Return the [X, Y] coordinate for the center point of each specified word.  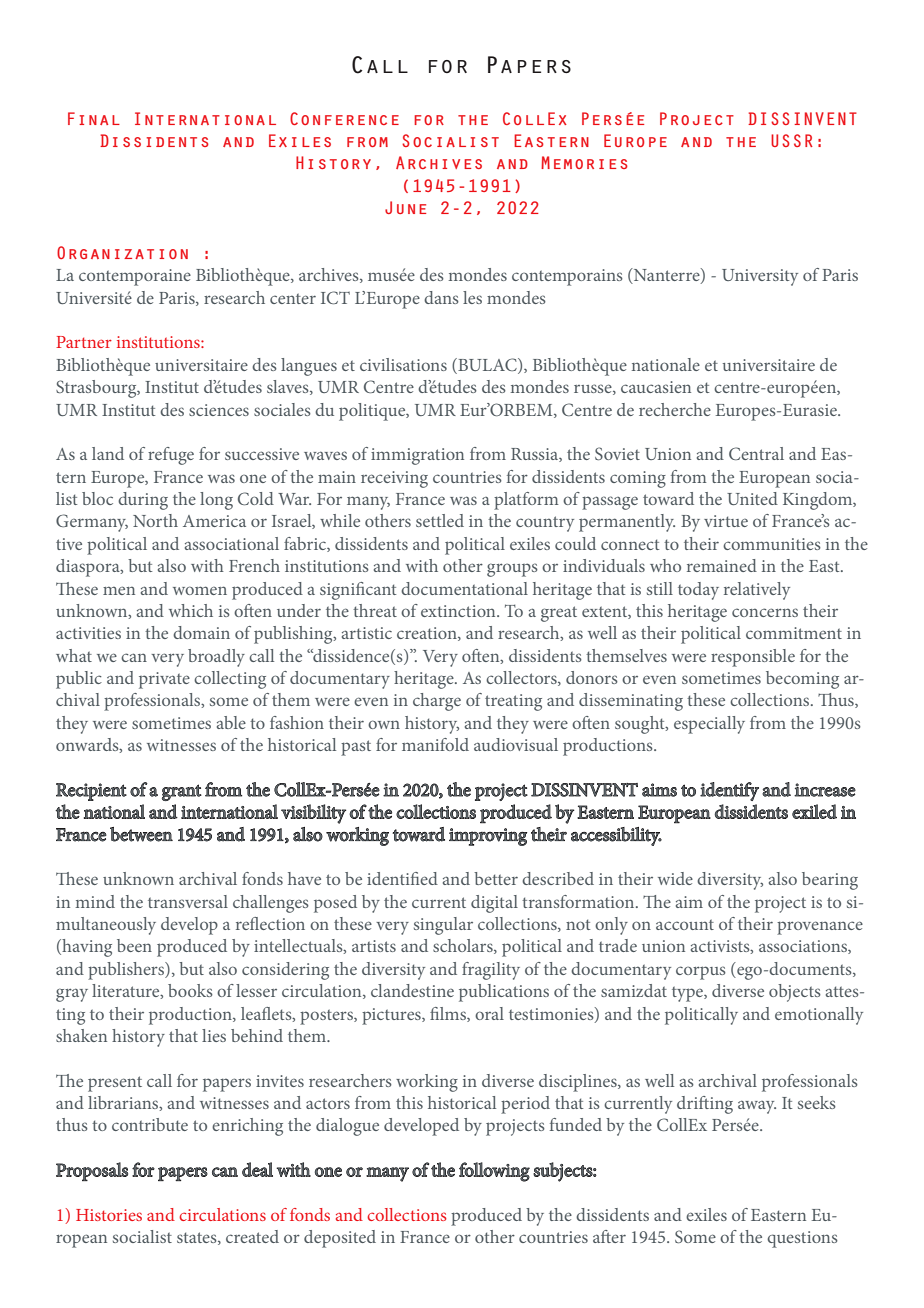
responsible [753, 658]
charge [437, 702]
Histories [109, 1215]
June [405, 207]
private [164, 680]
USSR [792, 140]
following [494, 1172]
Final [94, 118]
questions [802, 1239]
